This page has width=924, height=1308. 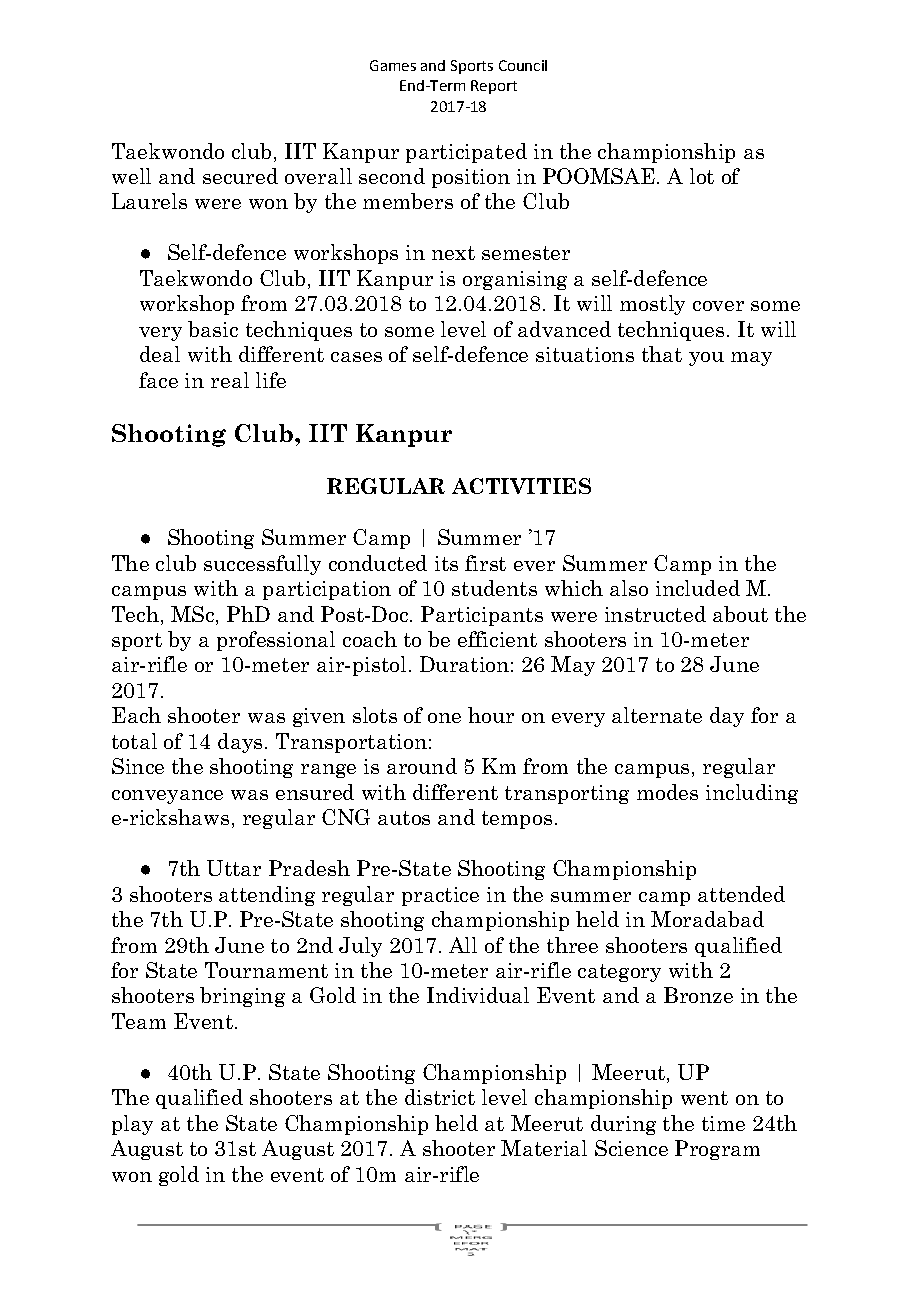 What do you see at coordinates (132, 1125) in the page?
I see `play` at bounding box center [132, 1125].
